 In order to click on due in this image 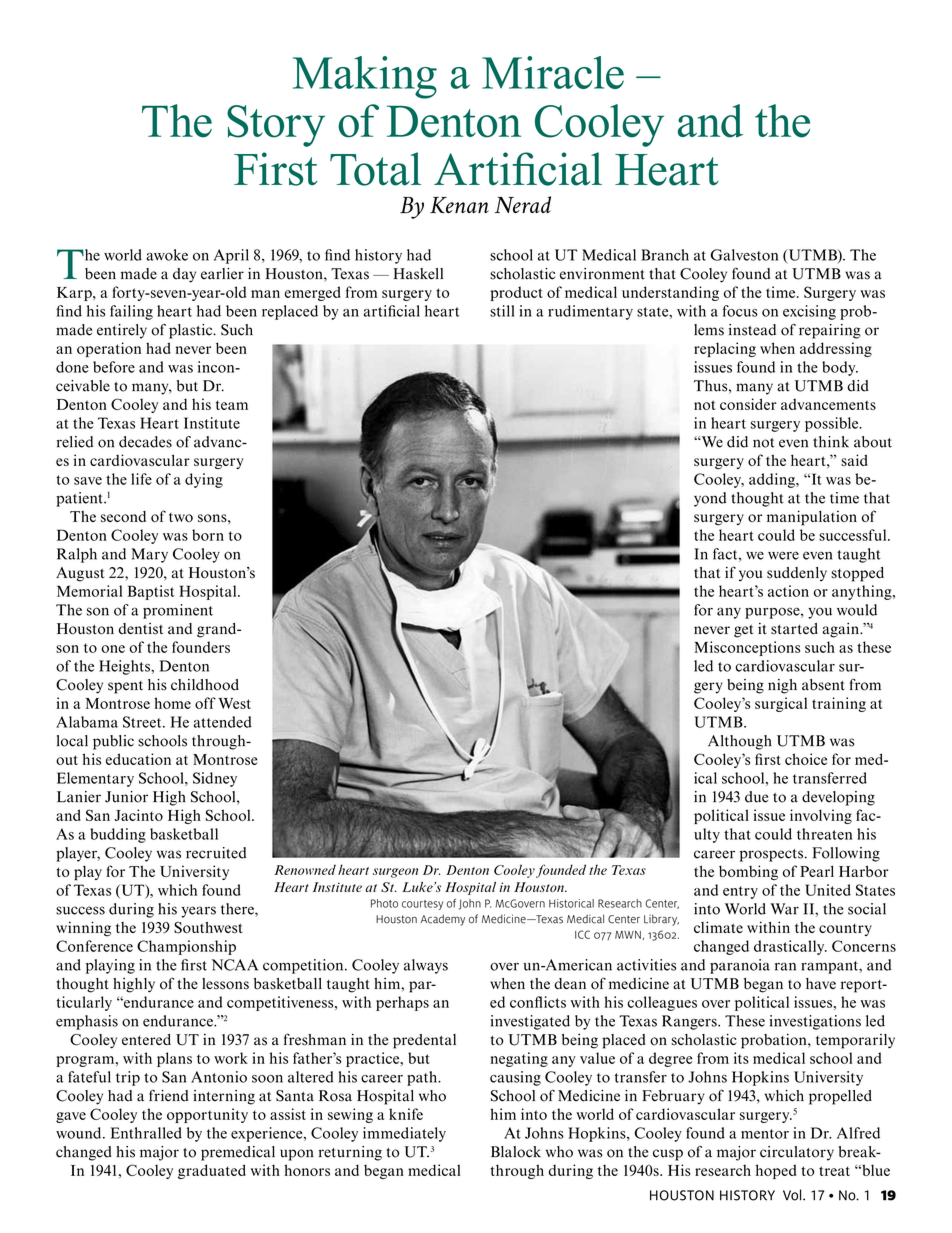, I will do `click(756, 797)`.
